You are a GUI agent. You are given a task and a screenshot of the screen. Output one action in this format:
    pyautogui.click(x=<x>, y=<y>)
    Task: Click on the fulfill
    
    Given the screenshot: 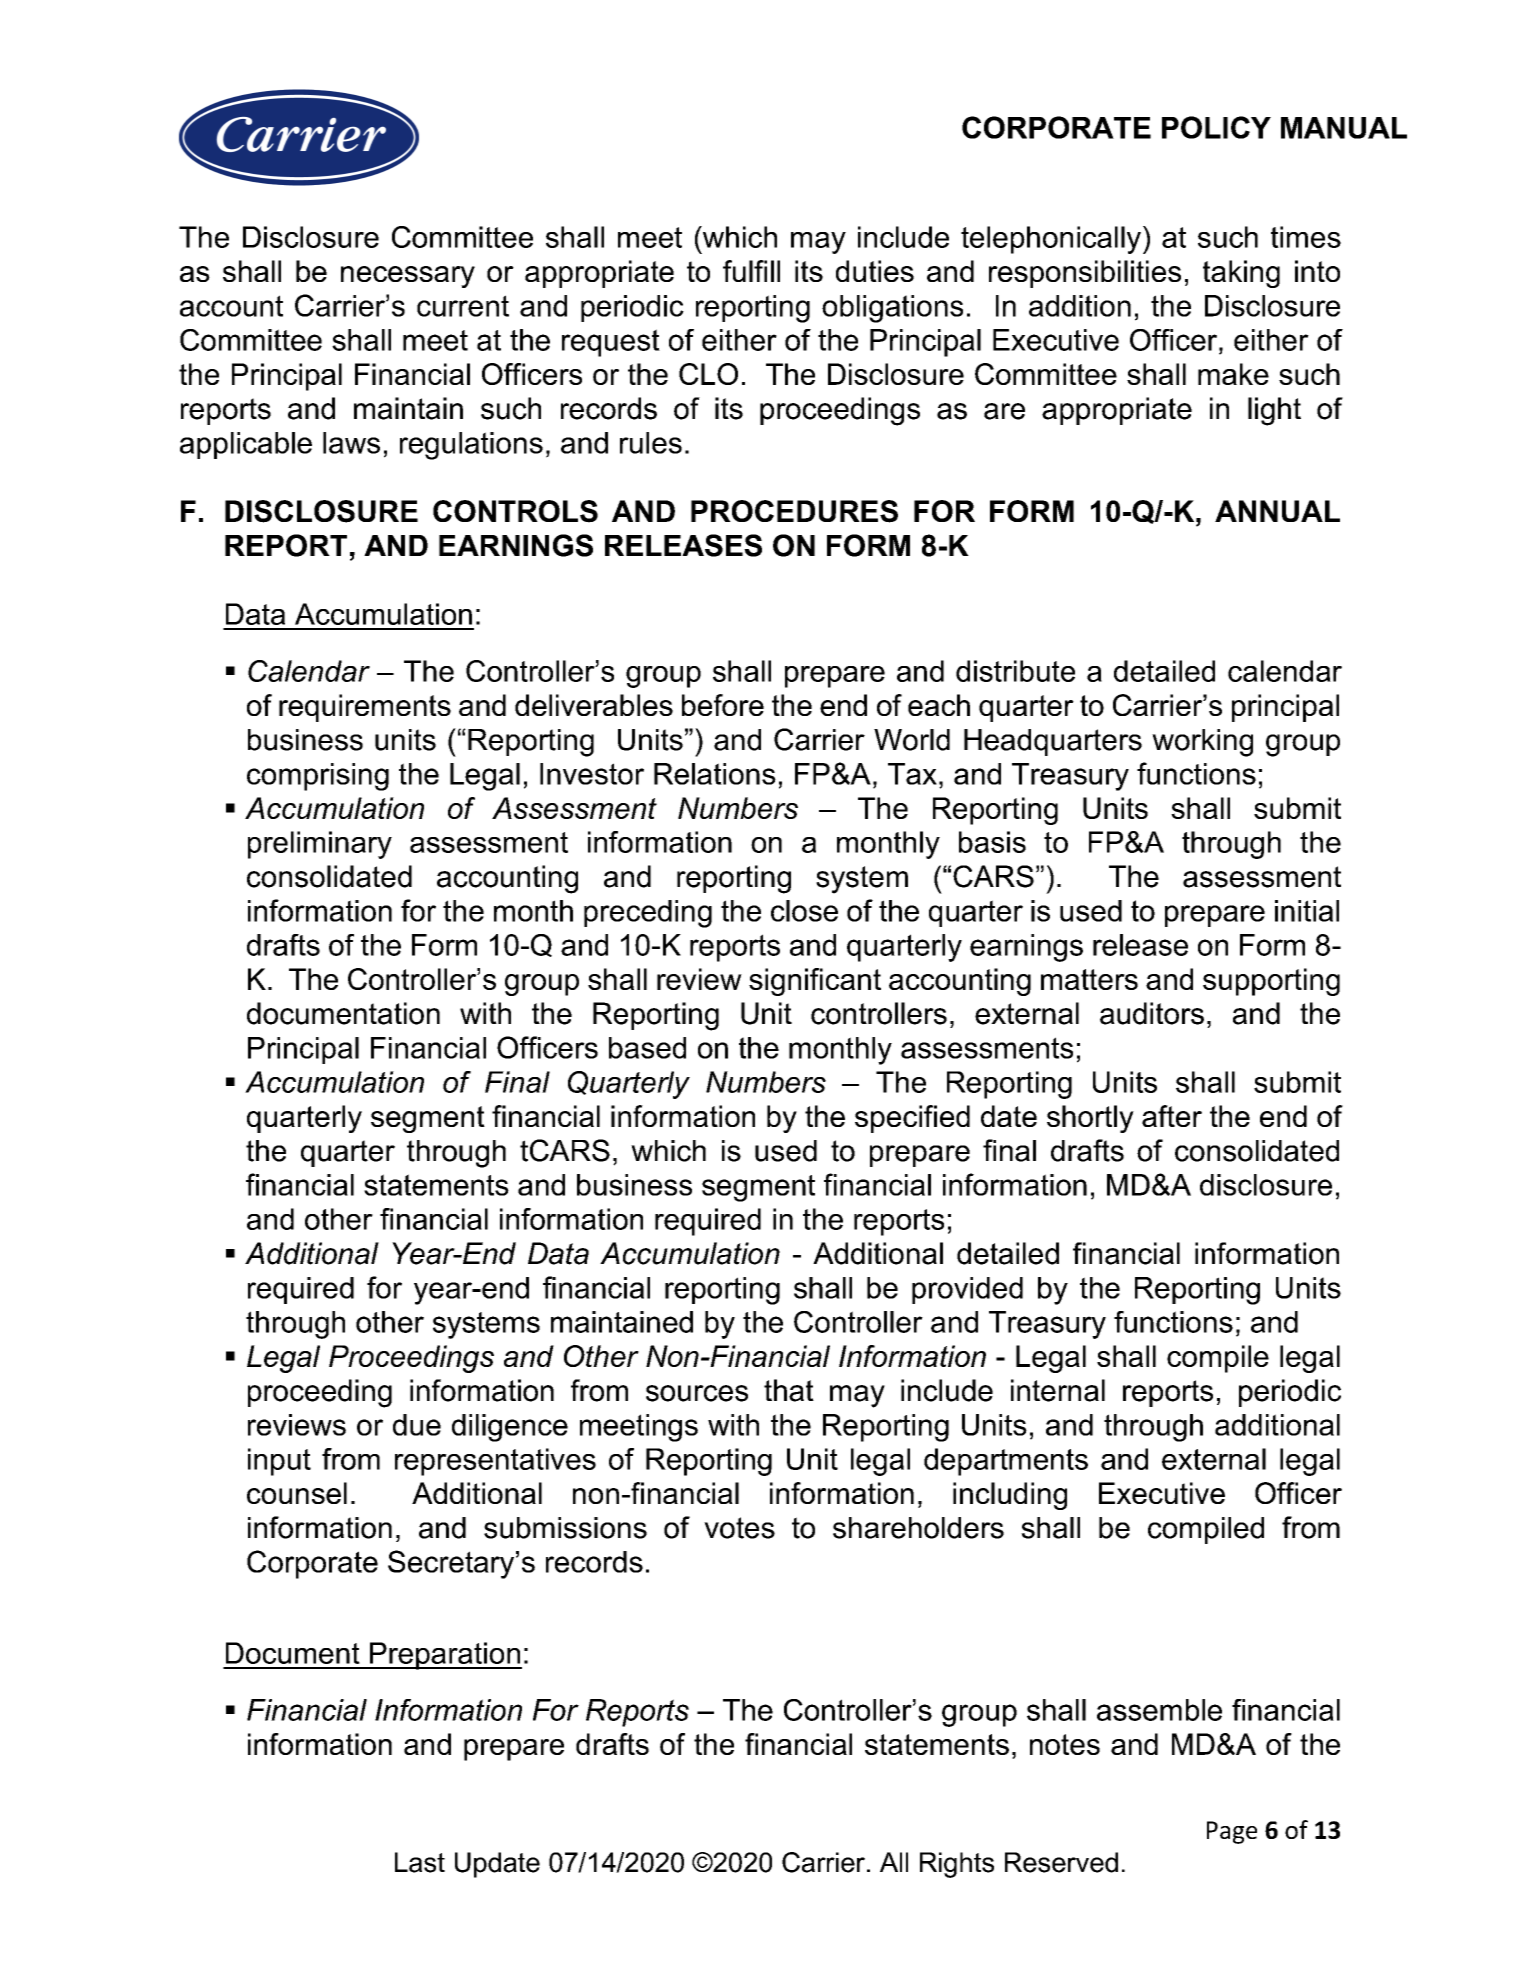 What is the action you would take?
    pyautogui.click(x=751, y=271)
